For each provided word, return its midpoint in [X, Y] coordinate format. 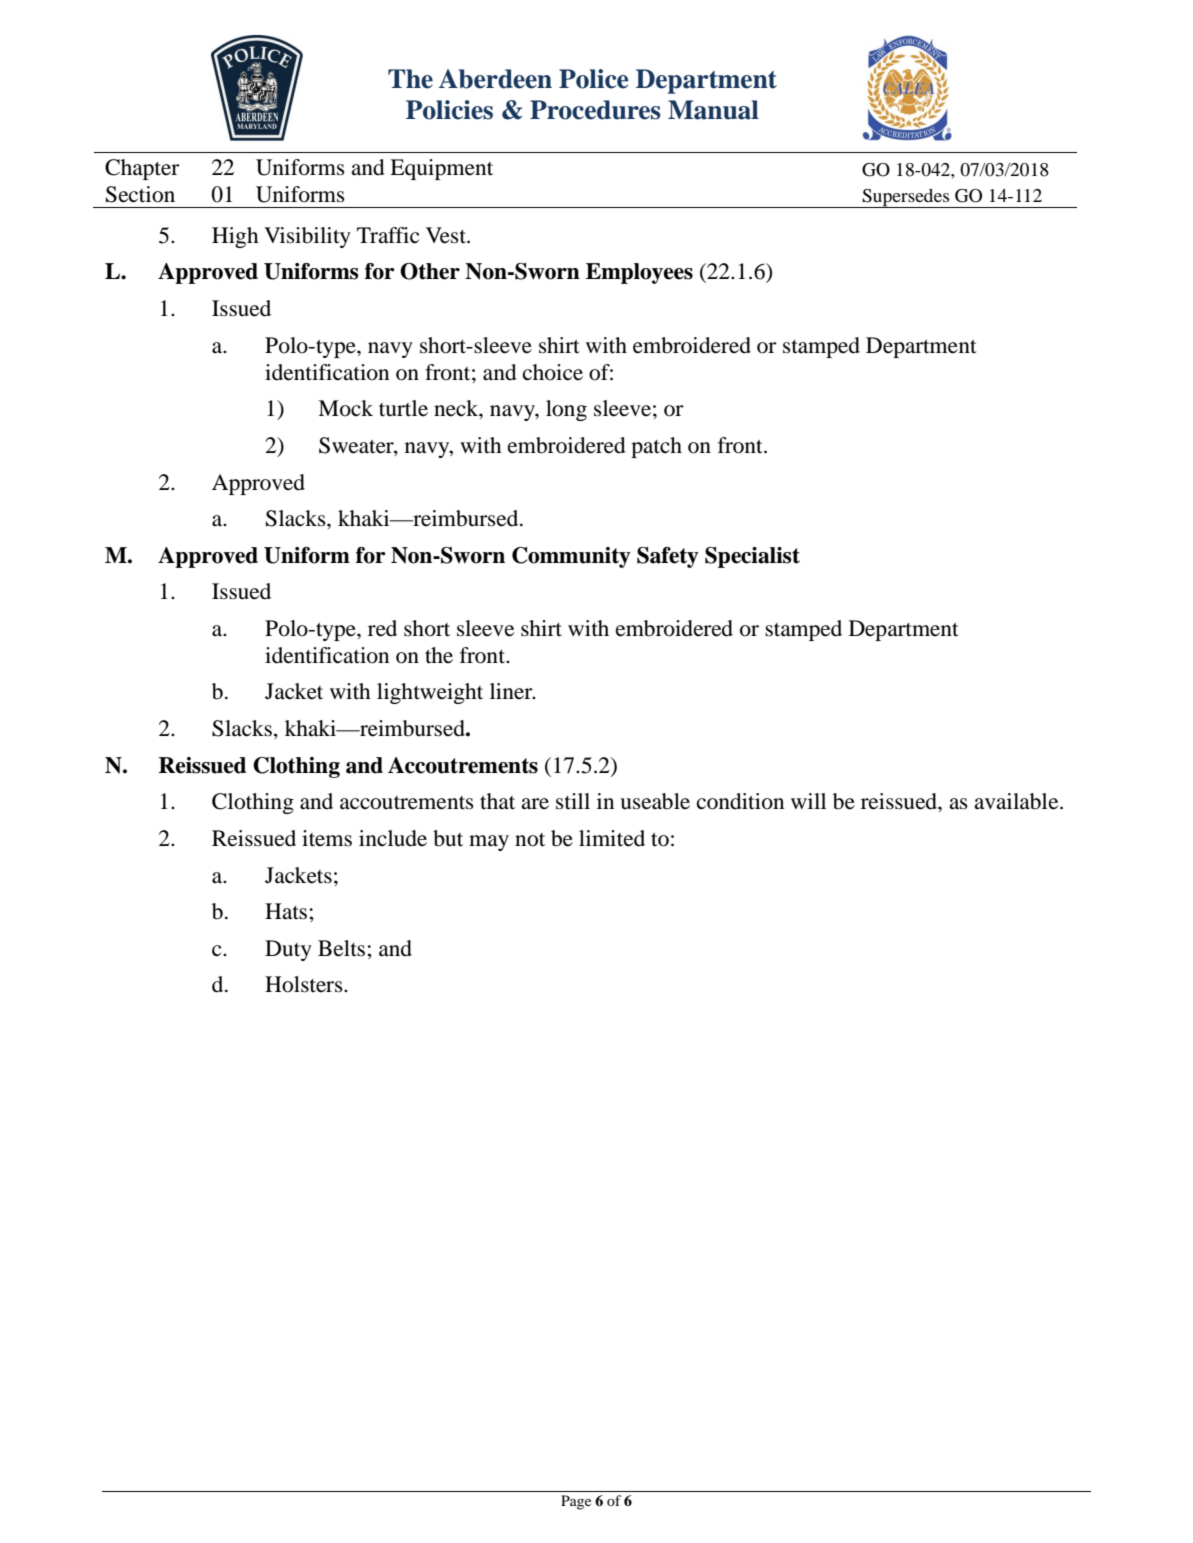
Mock [345, 408]
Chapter [142, 169]
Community [571, 557]
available [1017, 801]
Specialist [752, 557]
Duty [288, 950]
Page [576, 1502]
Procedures [595, 110]
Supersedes [906, 198]
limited [612, 838]
